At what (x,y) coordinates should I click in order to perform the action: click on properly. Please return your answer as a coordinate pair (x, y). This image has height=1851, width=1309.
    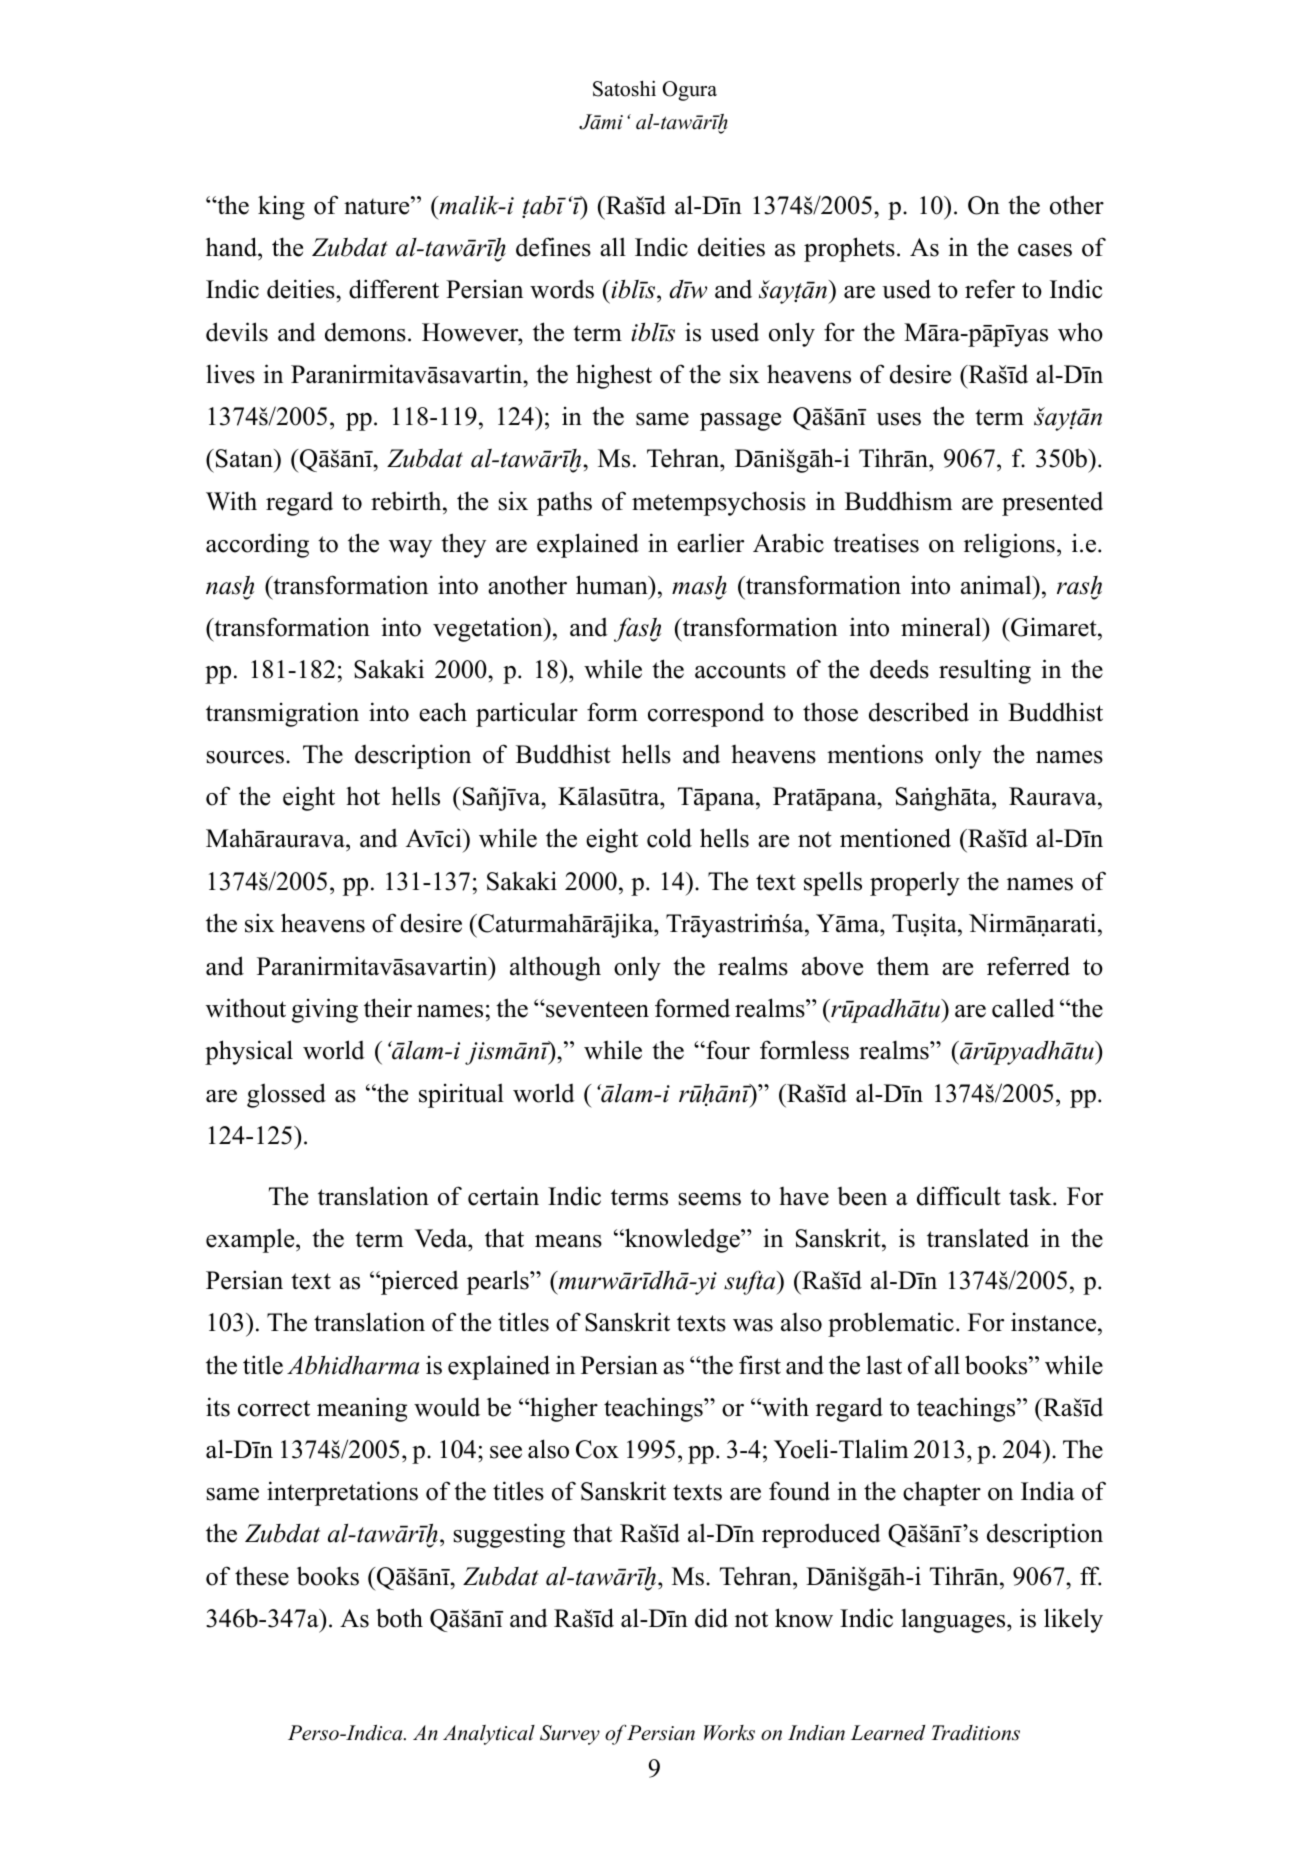
    Looking at the image, I should click on (915, 883).
